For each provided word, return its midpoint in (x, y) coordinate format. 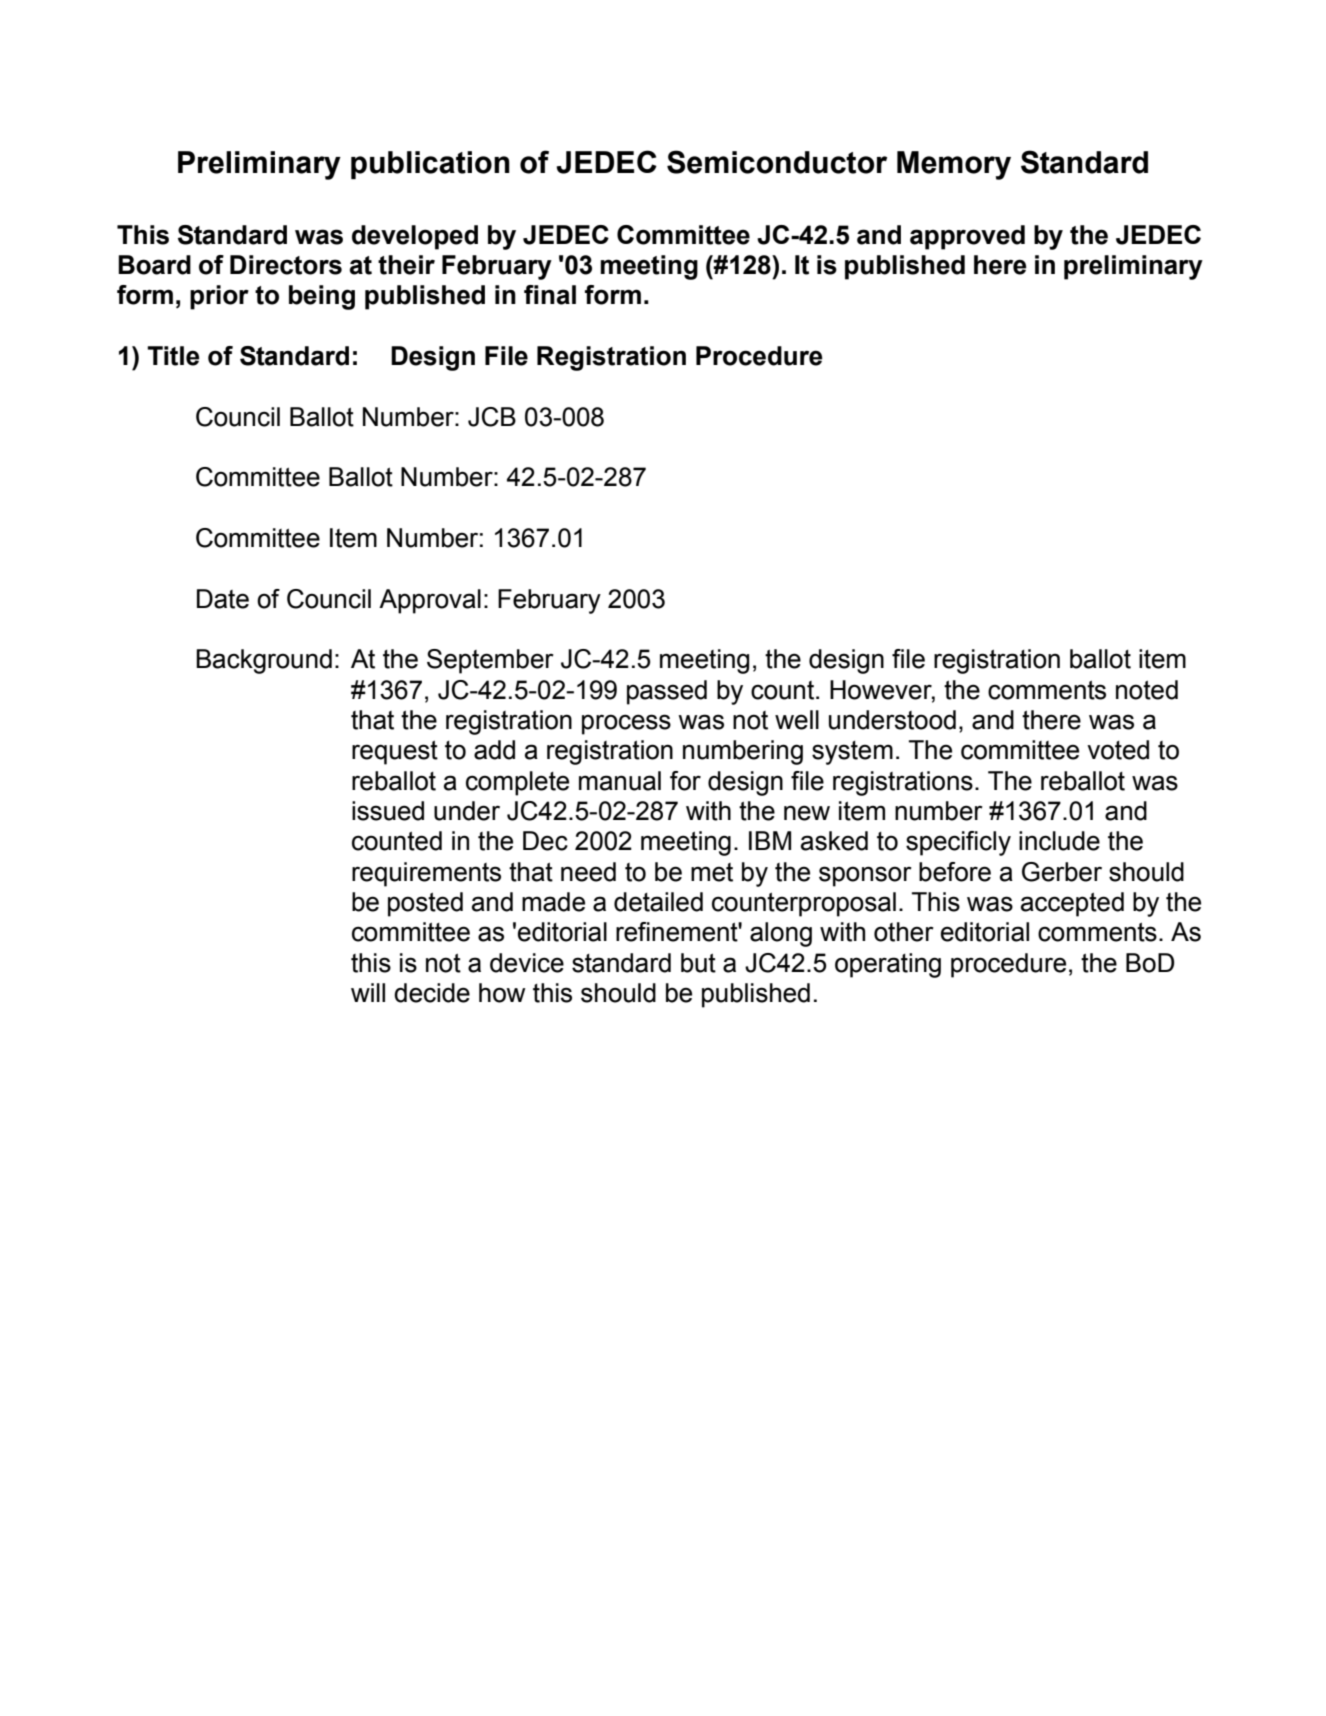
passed (667, 692)
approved (967, 237)
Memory (954, 165)
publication (430, 165)
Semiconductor (777, 162)
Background (264, 661)
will (368, 992)
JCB (492, 417)
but (698, 963)
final (550, 295)
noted (1147, 690)
